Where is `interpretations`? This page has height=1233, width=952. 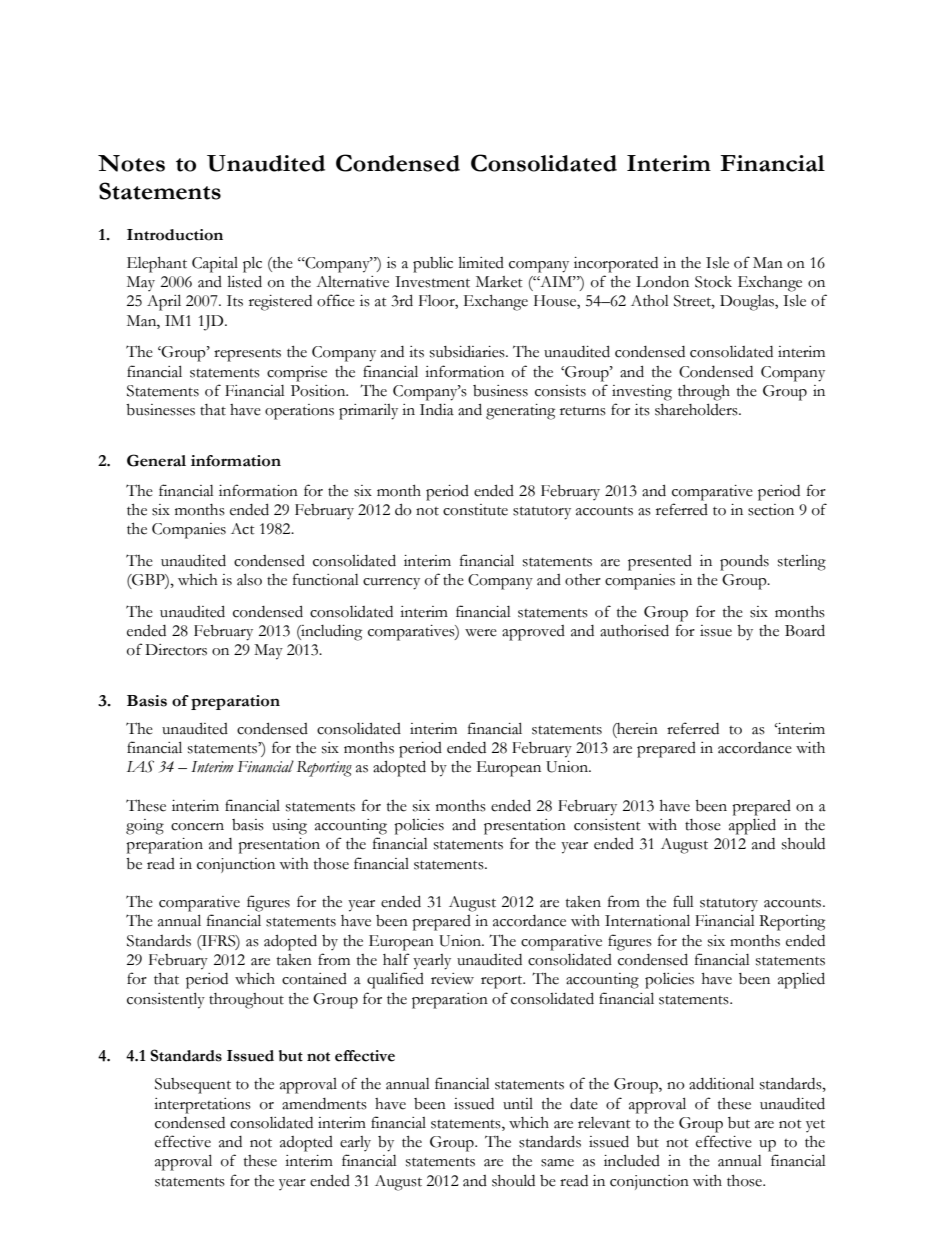 interpretations is located at coordinates (202, 1106).
